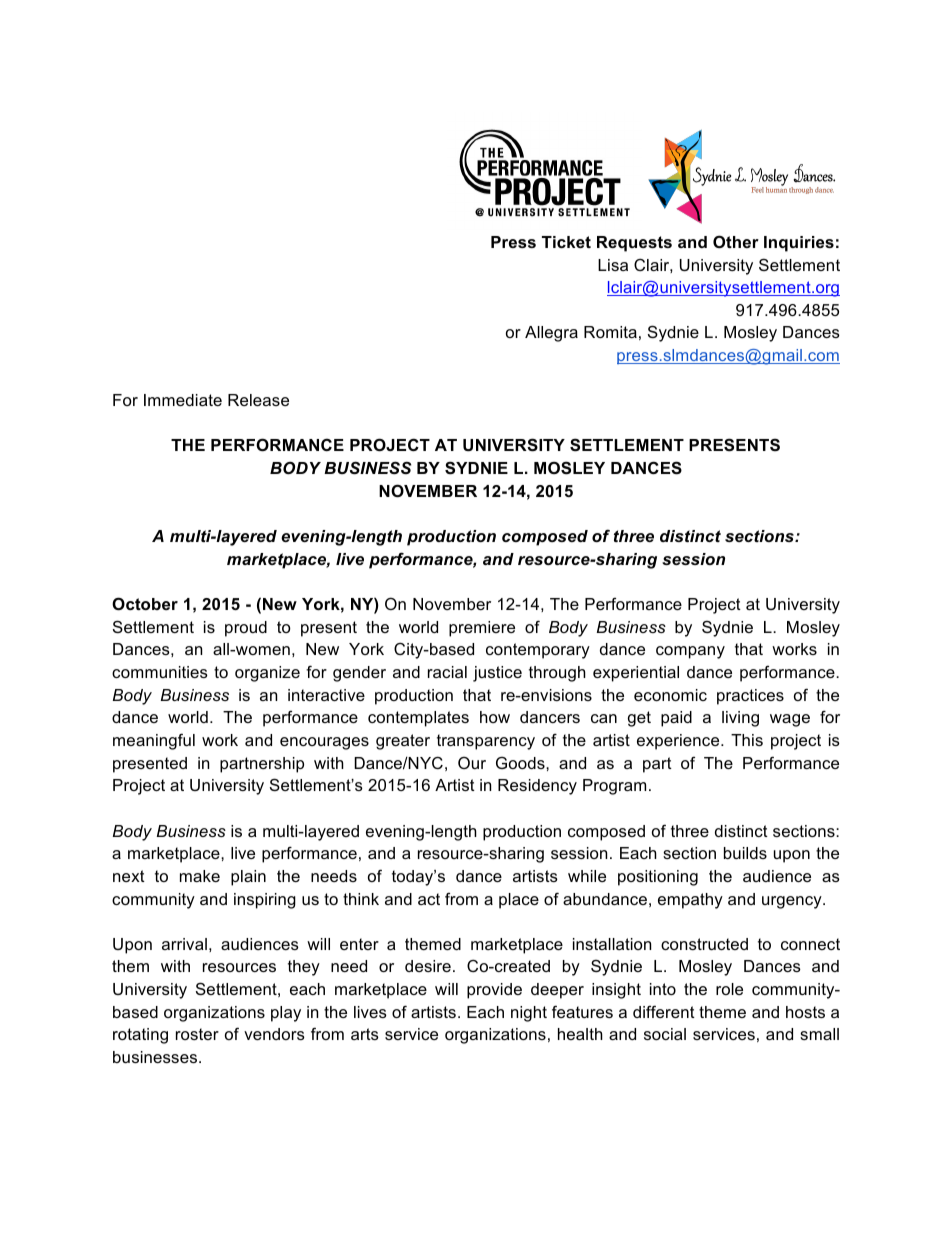 Image resolution: width=952 pixels, height=1233 pixels. Describe the element at coordinates (197, 1034) in the screenshot. I see `roster` at that location.
